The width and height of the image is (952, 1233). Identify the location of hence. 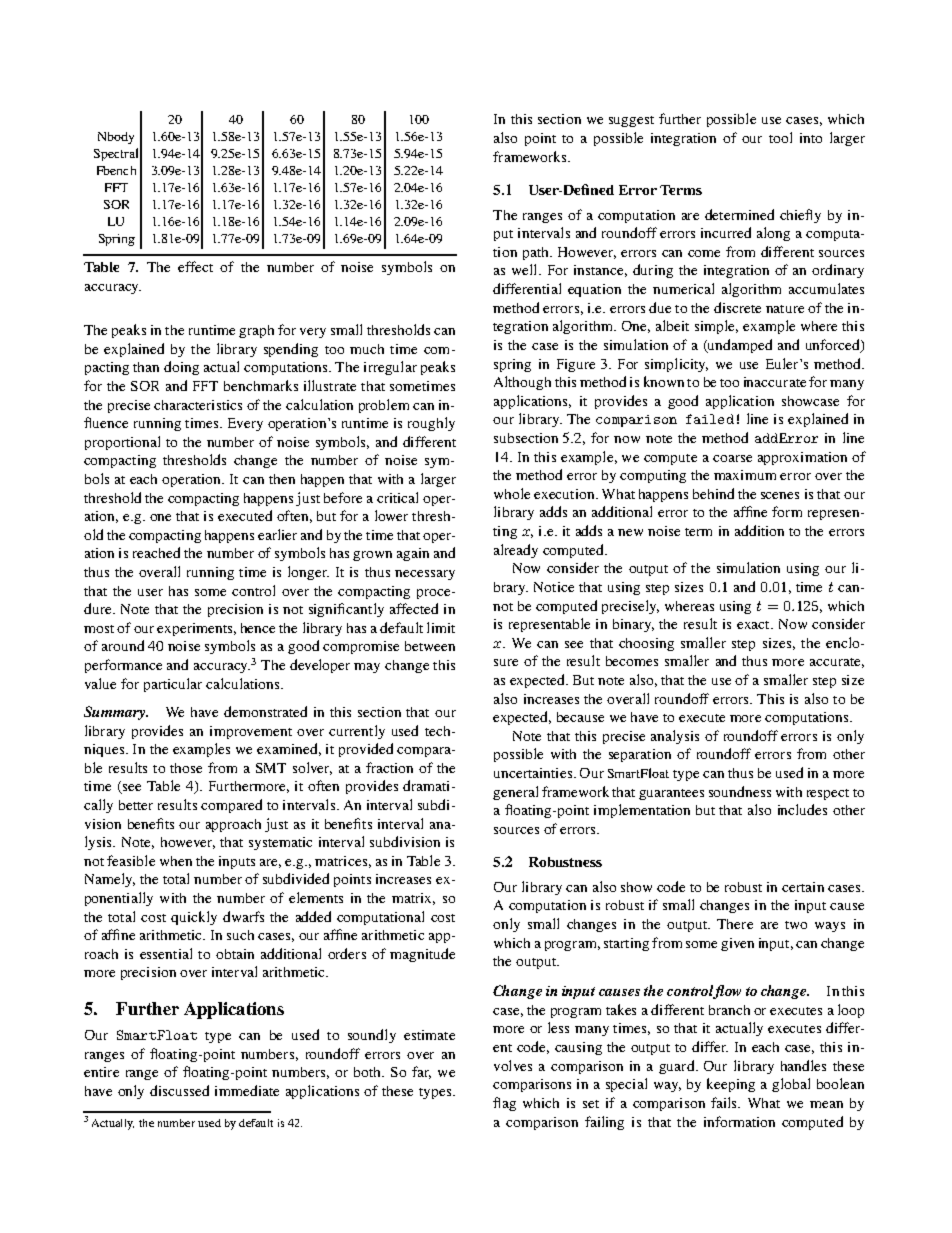
(258, 628).
